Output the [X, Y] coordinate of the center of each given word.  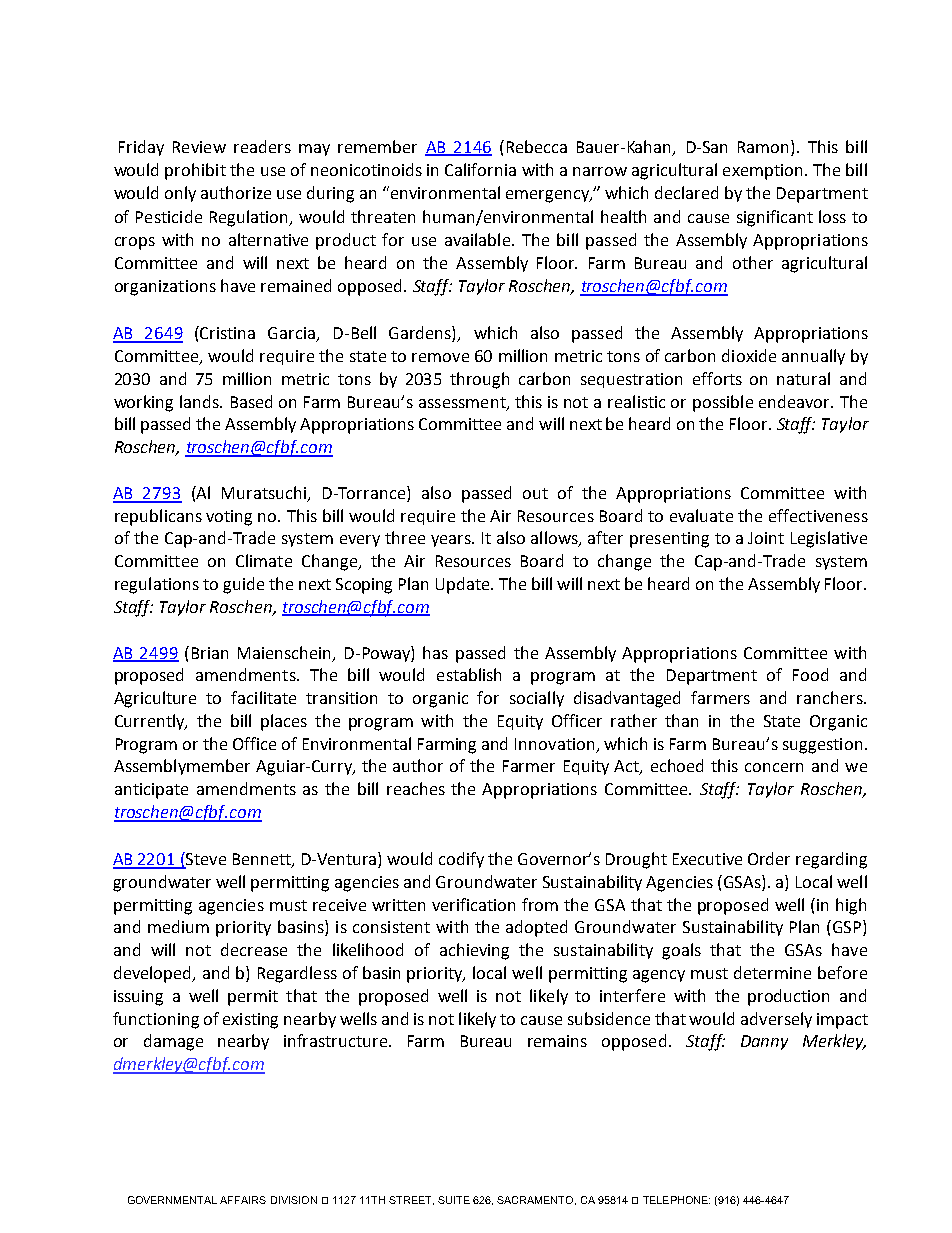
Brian [210, 653]
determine [772, 972]
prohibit [195, 171]
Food [810, 674]
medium [178, 926]
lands [201, 401]
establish [469, 674]
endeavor [796, 401]
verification [473, 904]
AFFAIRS [243, 1200]
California [480, 169]
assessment [463, 403]
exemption [762, 172]
